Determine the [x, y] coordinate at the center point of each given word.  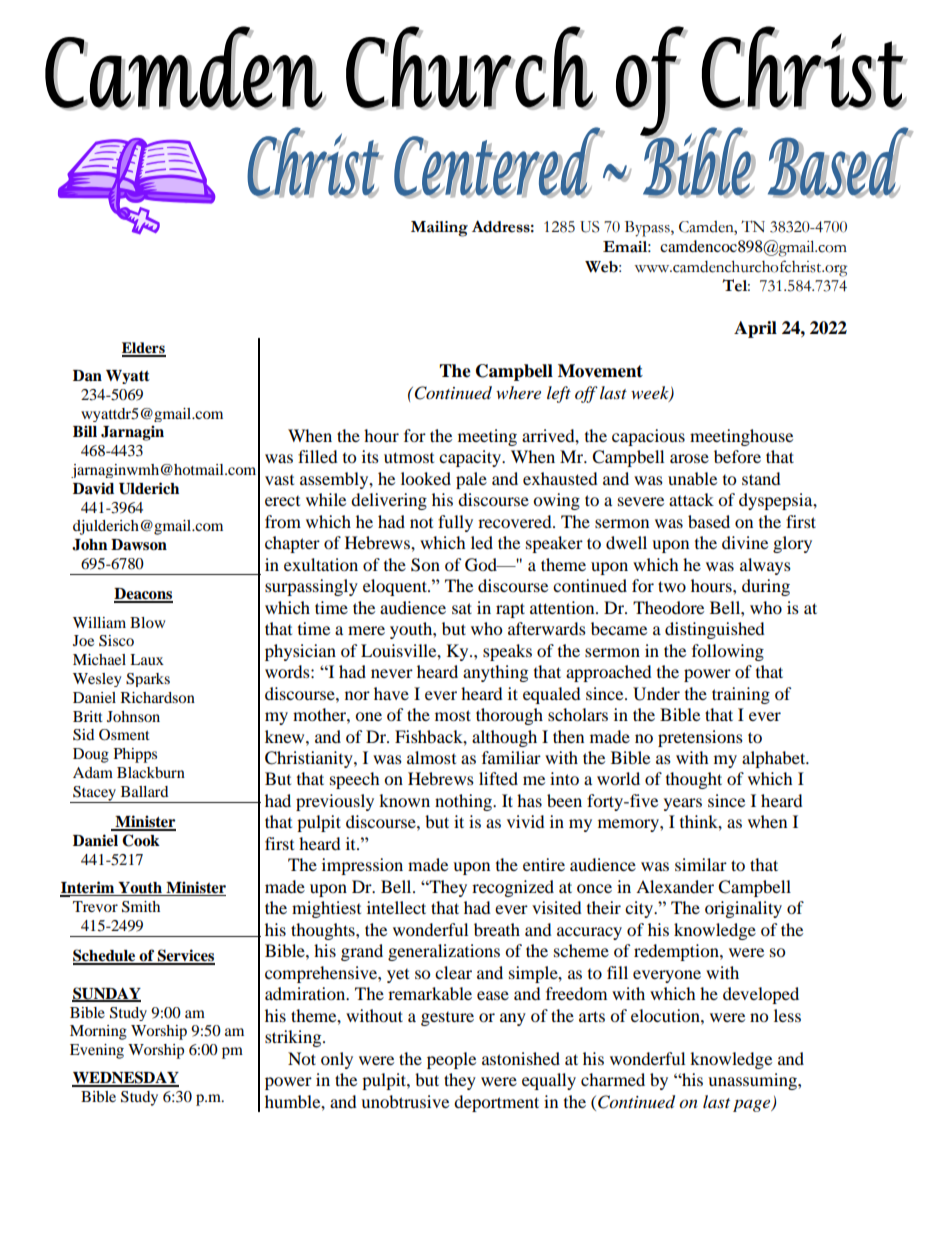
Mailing [439, 229]
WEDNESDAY [125, 1078]
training [741, 695]
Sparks [148, 680]
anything [495, 673]
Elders [144, 349]
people [451, 1060]
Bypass [648, 229]
